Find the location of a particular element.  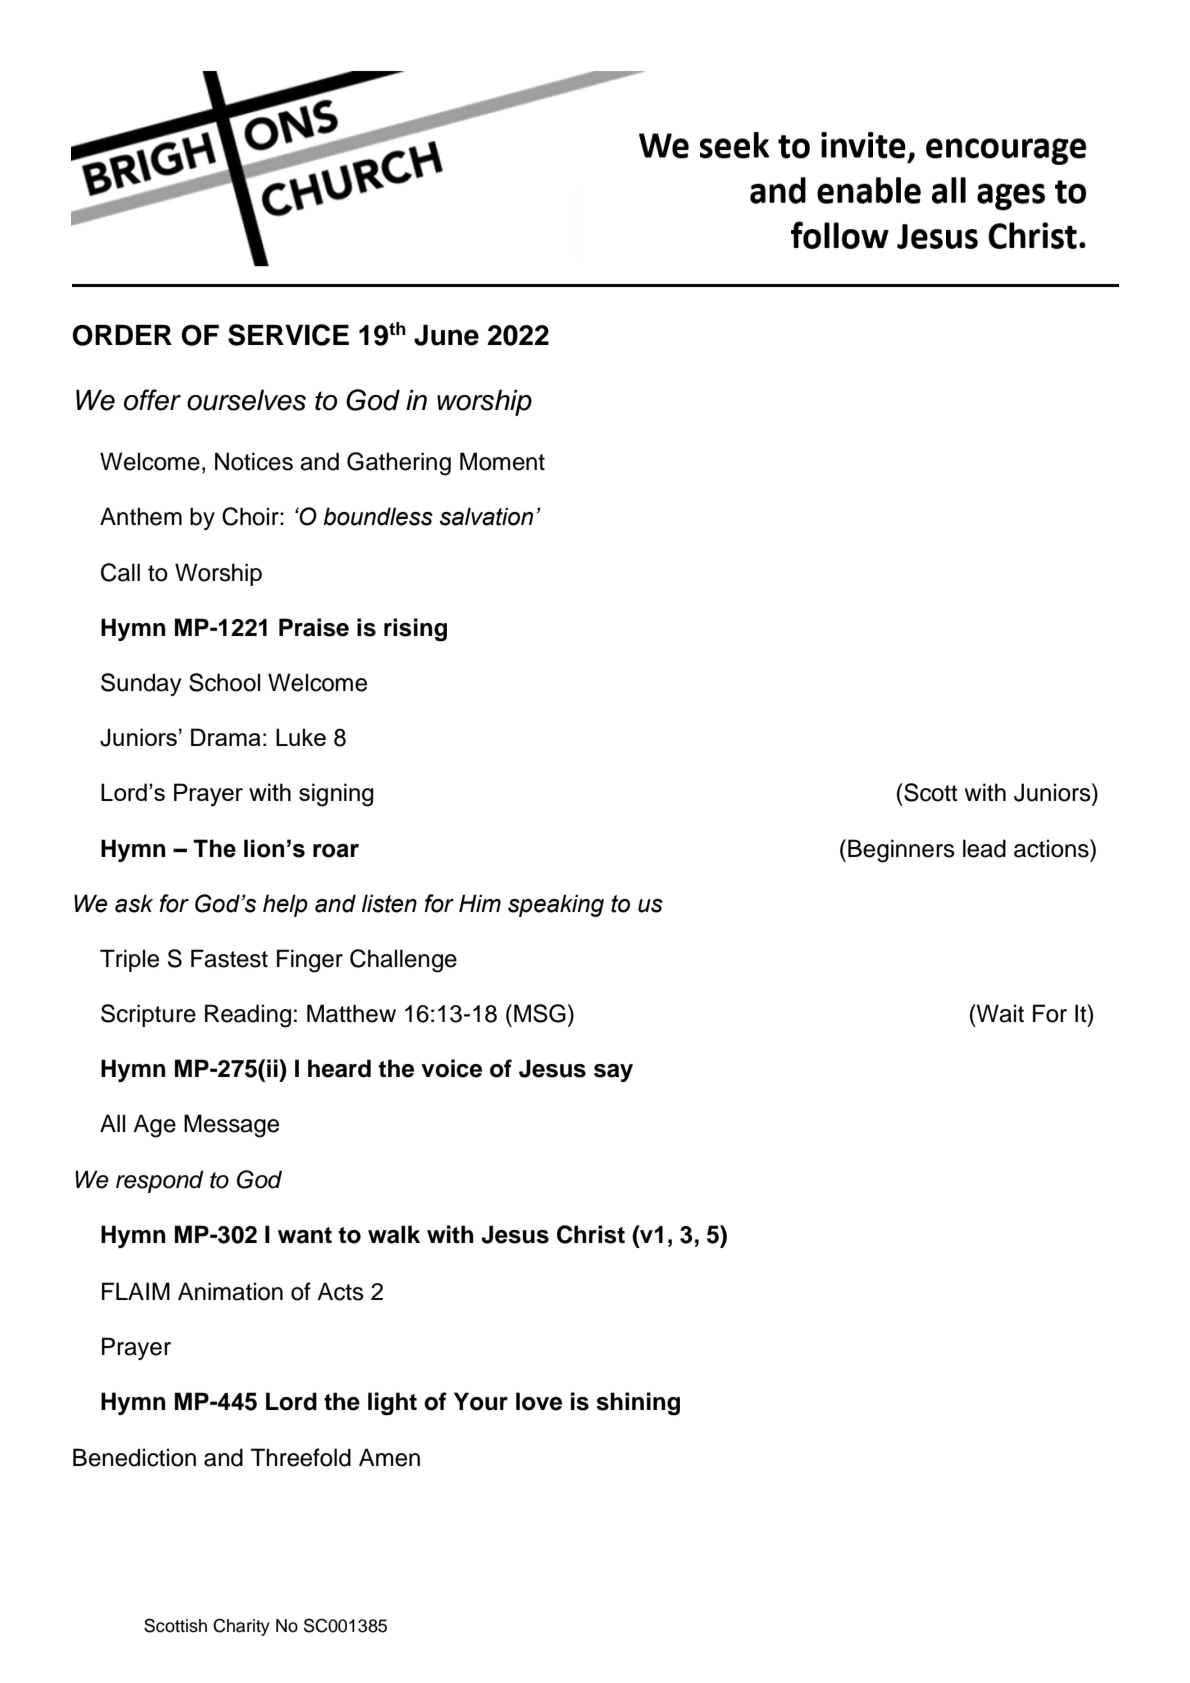

MSG is located at coordinates (540, 1013).
